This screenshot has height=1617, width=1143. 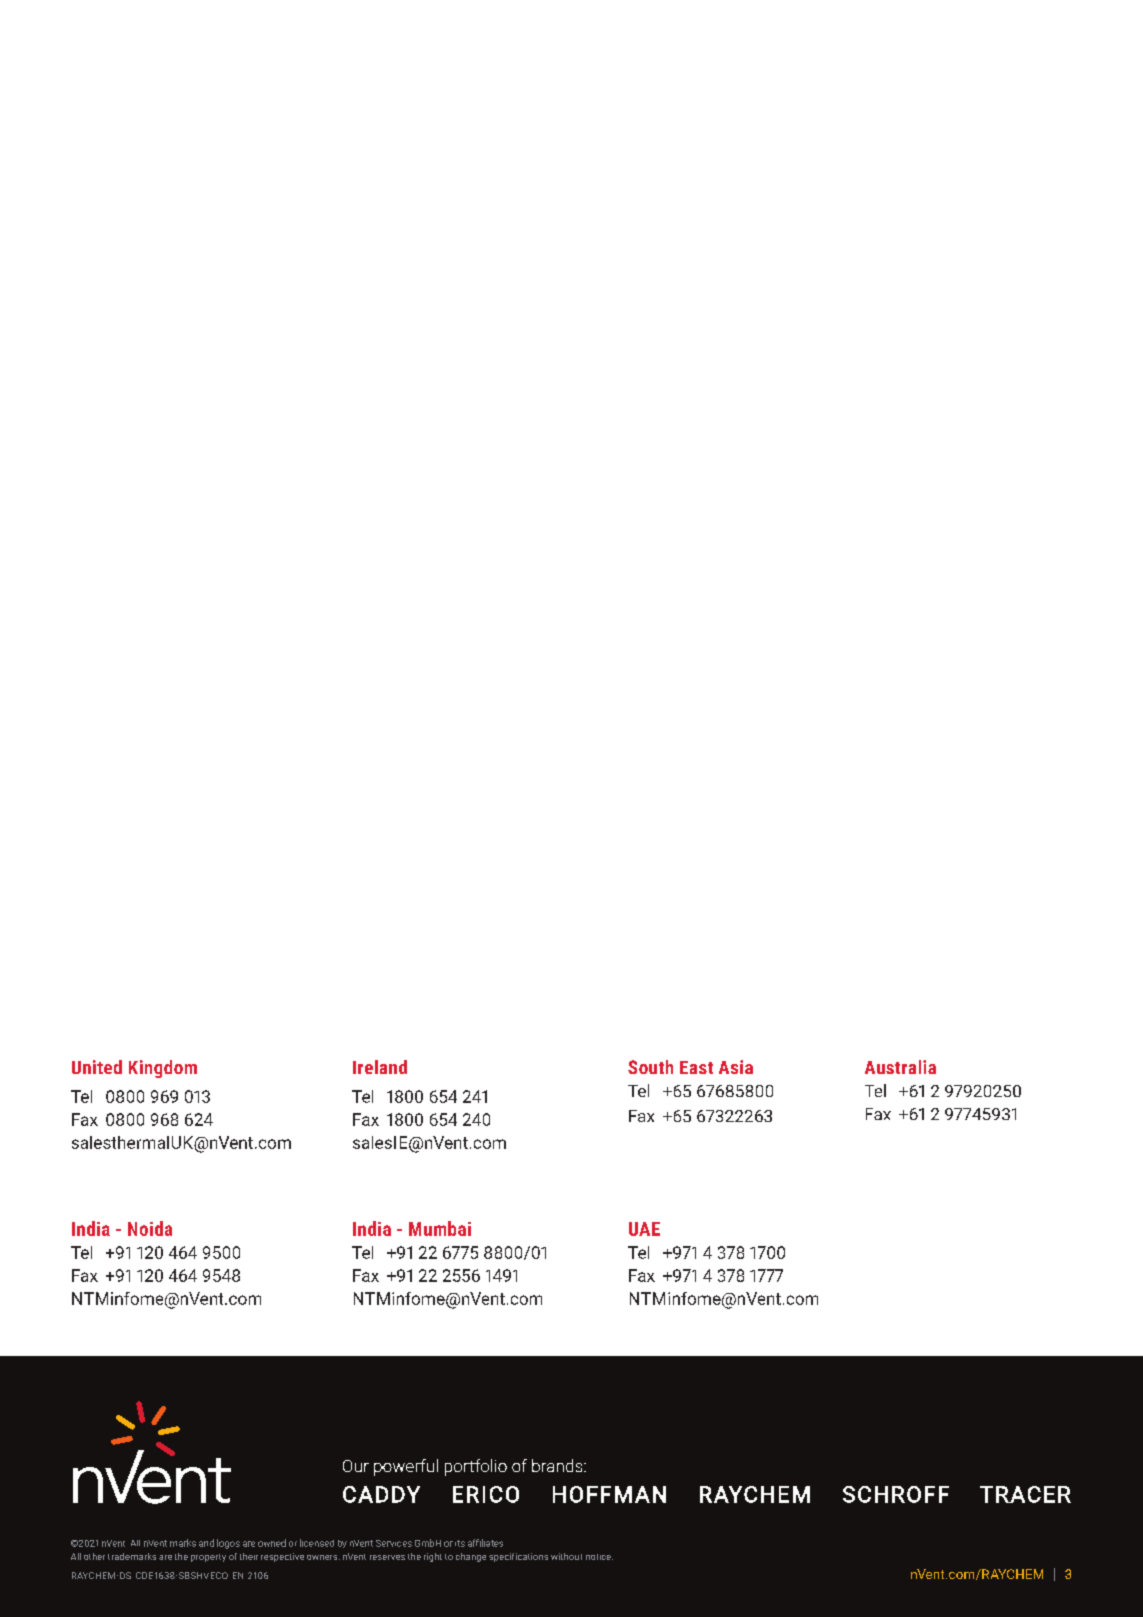 What do you see at coordinates (485, 1543) in the screenshot?
I see `affiliates` at bounding box center [485, 1543].
